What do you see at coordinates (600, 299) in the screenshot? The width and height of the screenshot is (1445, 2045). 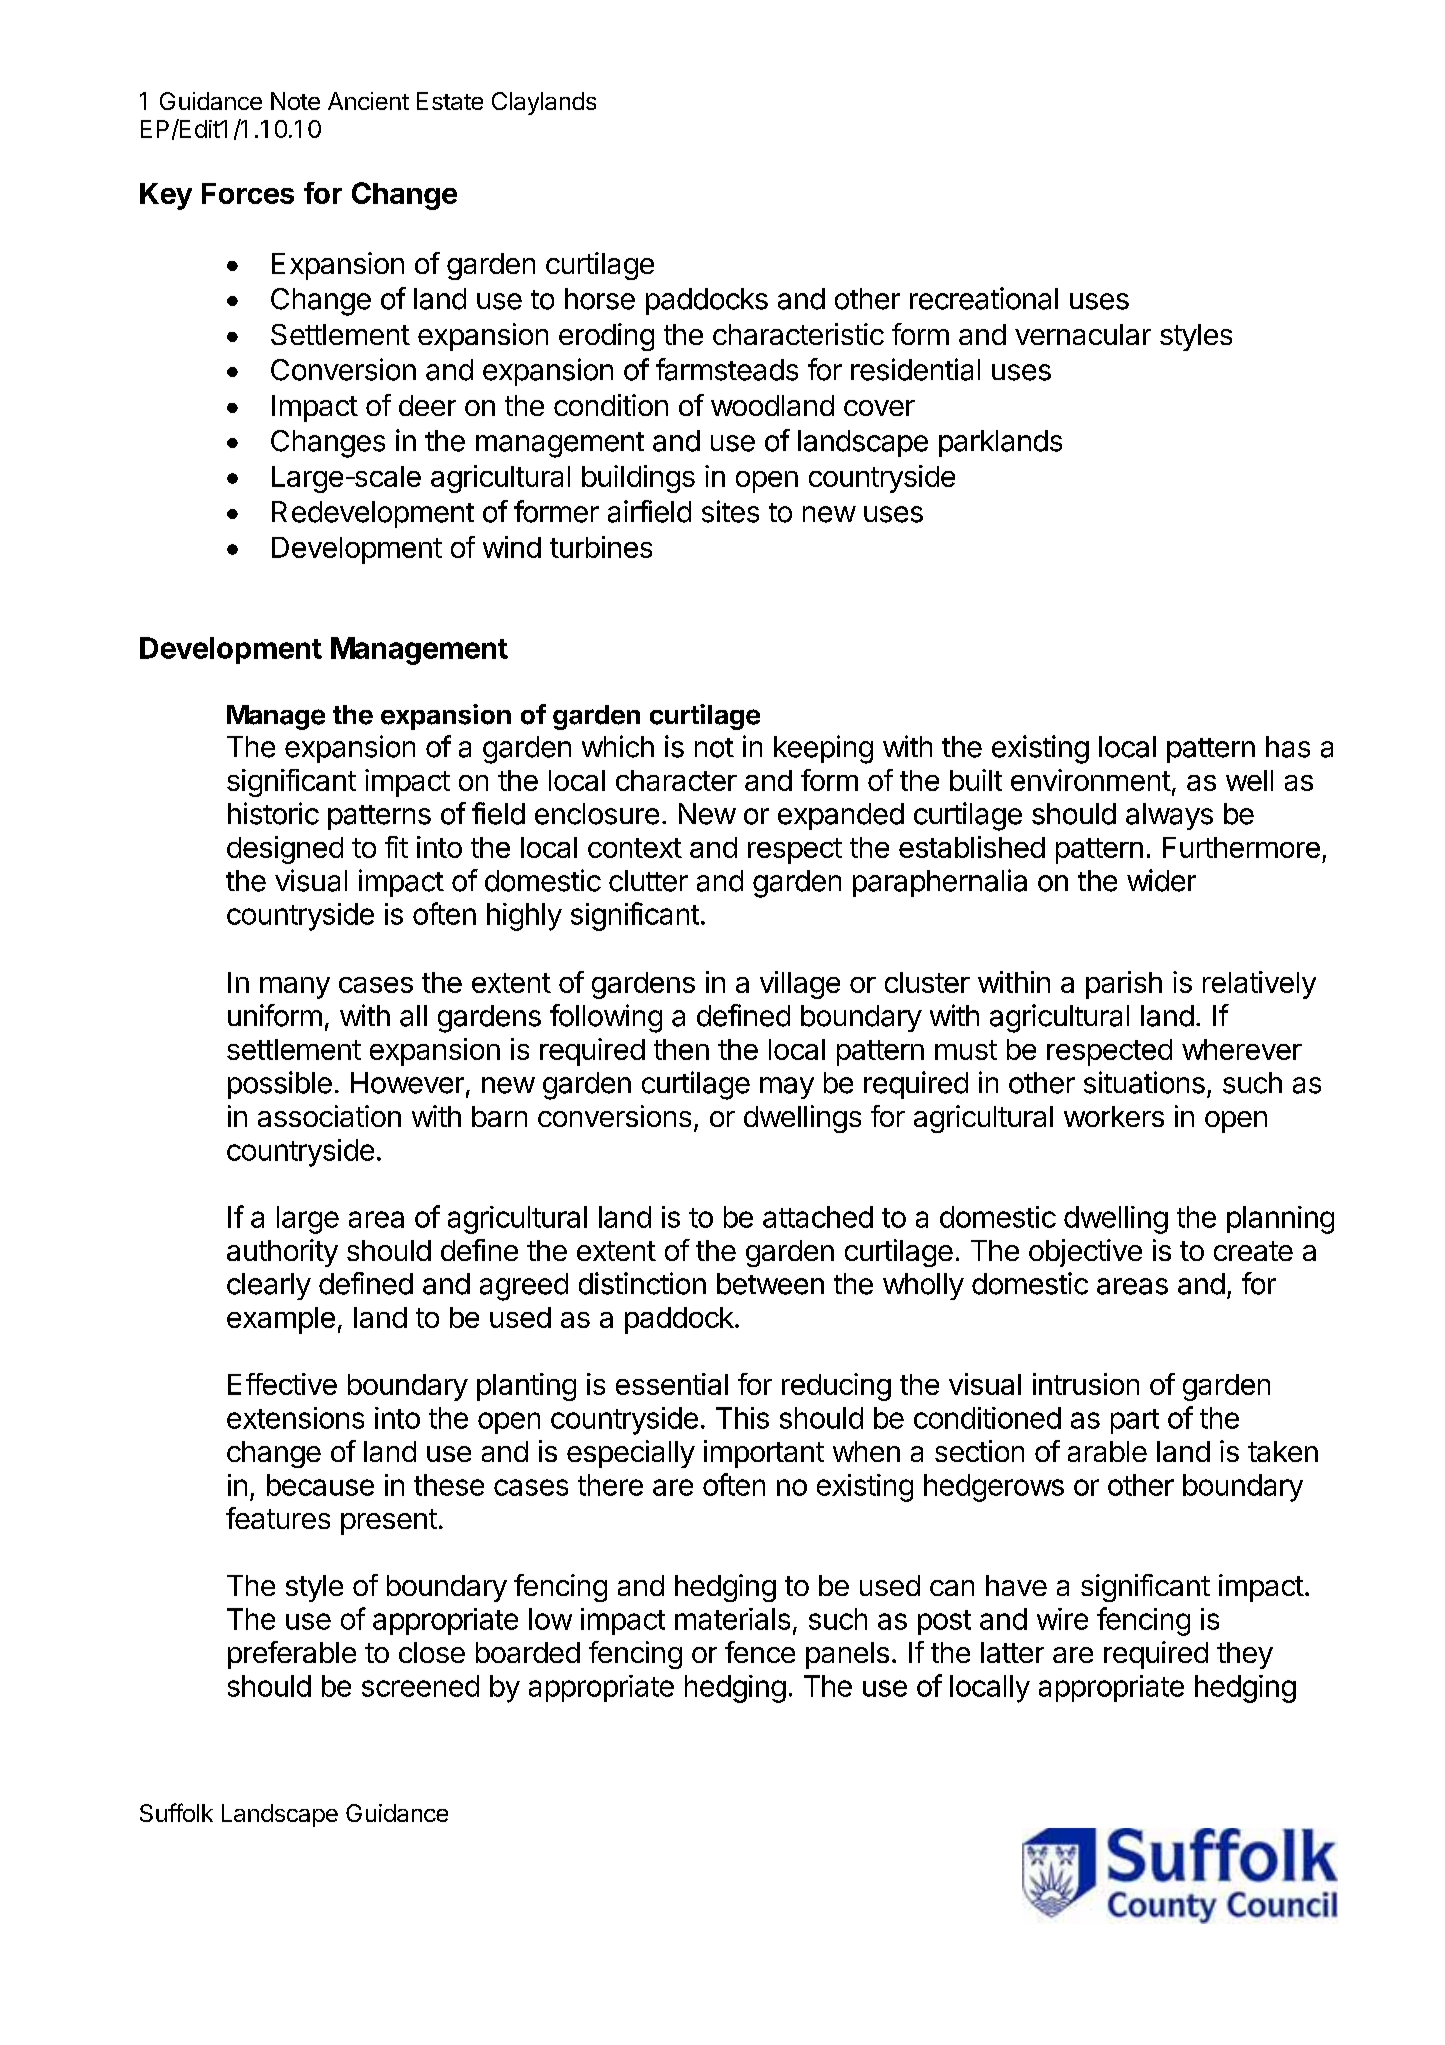 I see `horse` at bounding box center [600, 299].
